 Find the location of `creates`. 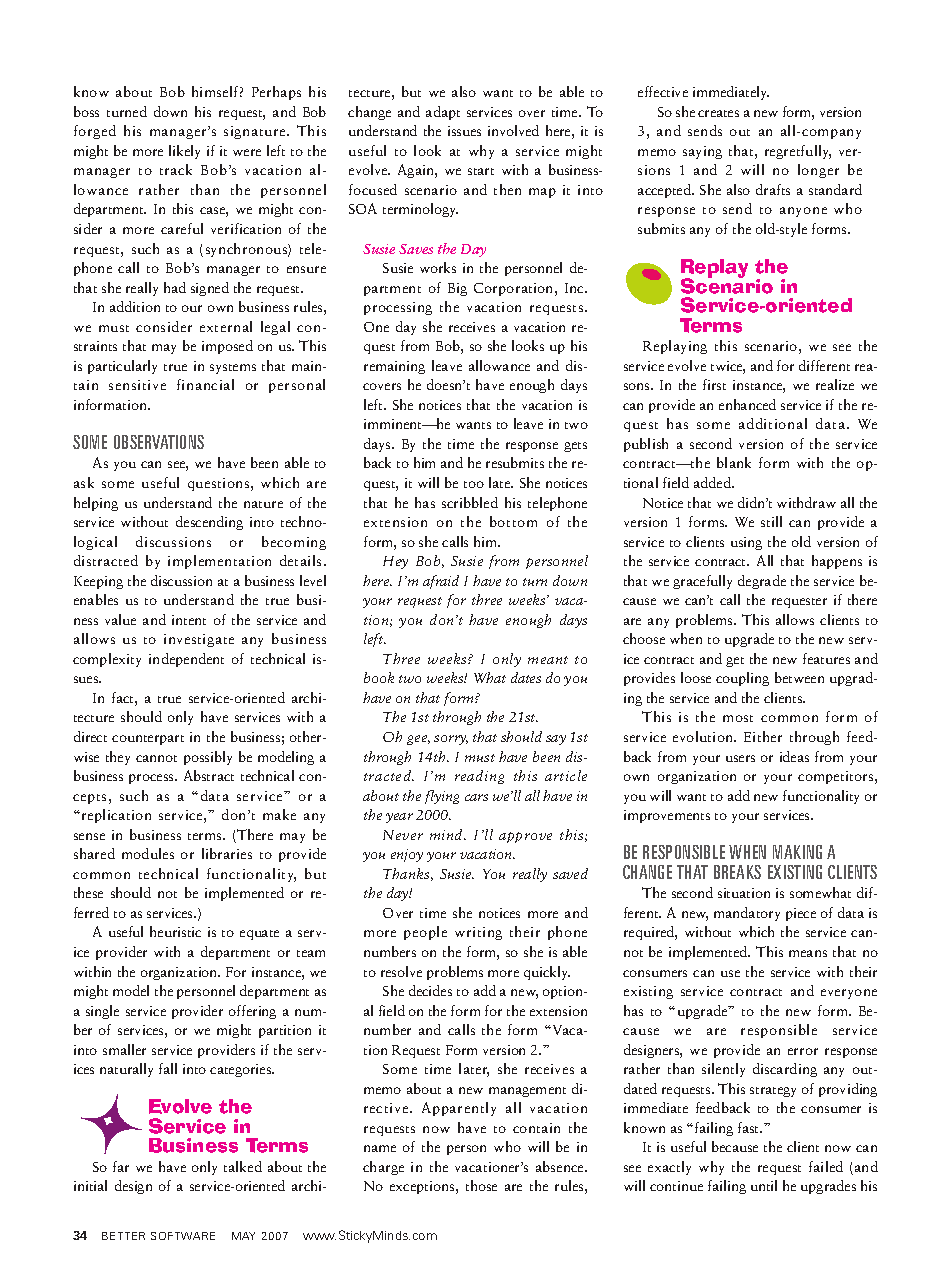

creates is located at coordinates (718, 113).
